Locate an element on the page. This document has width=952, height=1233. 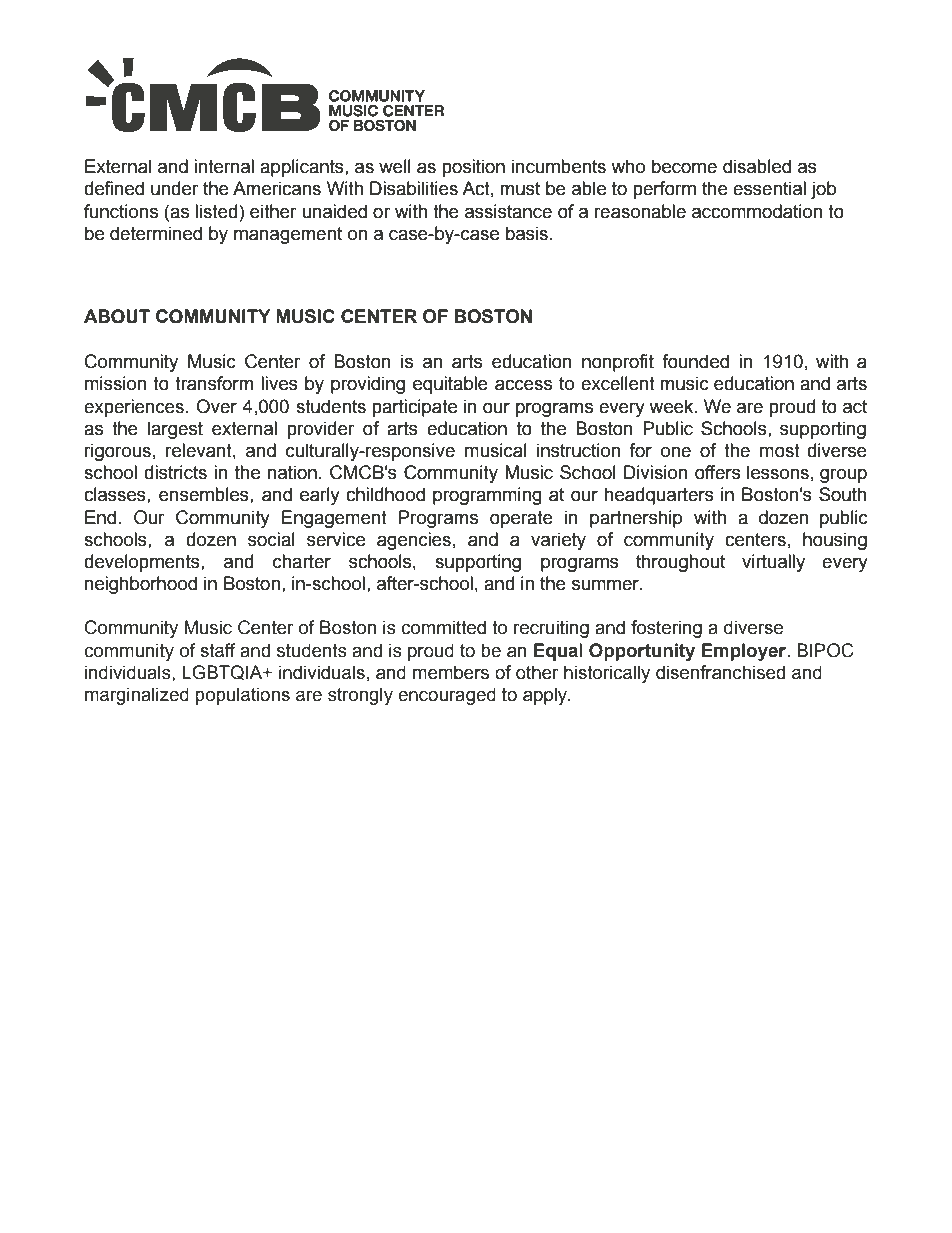
under is located at coordinates (174, 188).
